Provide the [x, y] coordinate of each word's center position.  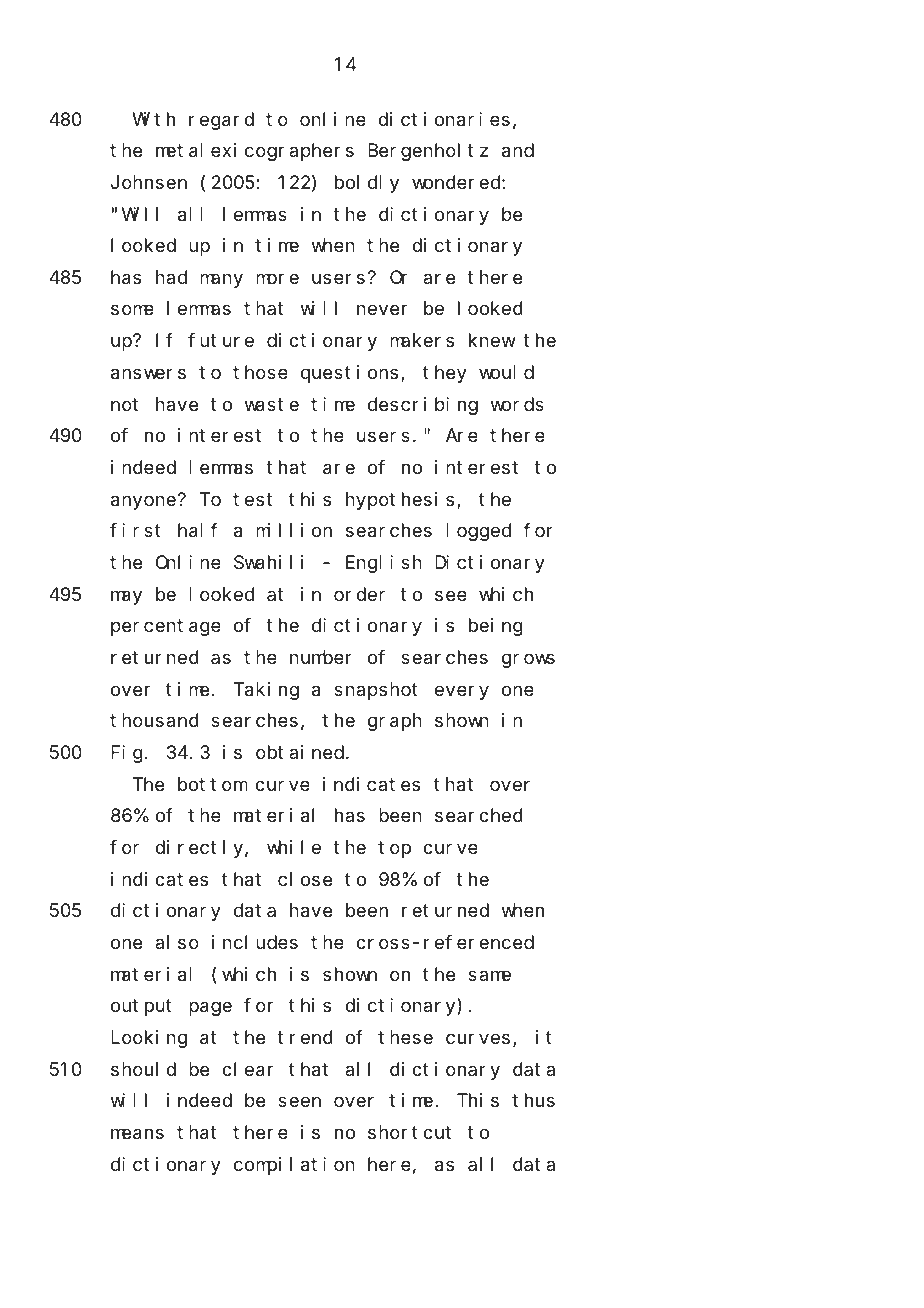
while [294, 847]
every [462, 692]
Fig [127, 754]
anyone [143, 502]
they [445, 374]
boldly [367, 184]
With [153, 119]
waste [272, 405]
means [137, 1134]
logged [478, 532]
